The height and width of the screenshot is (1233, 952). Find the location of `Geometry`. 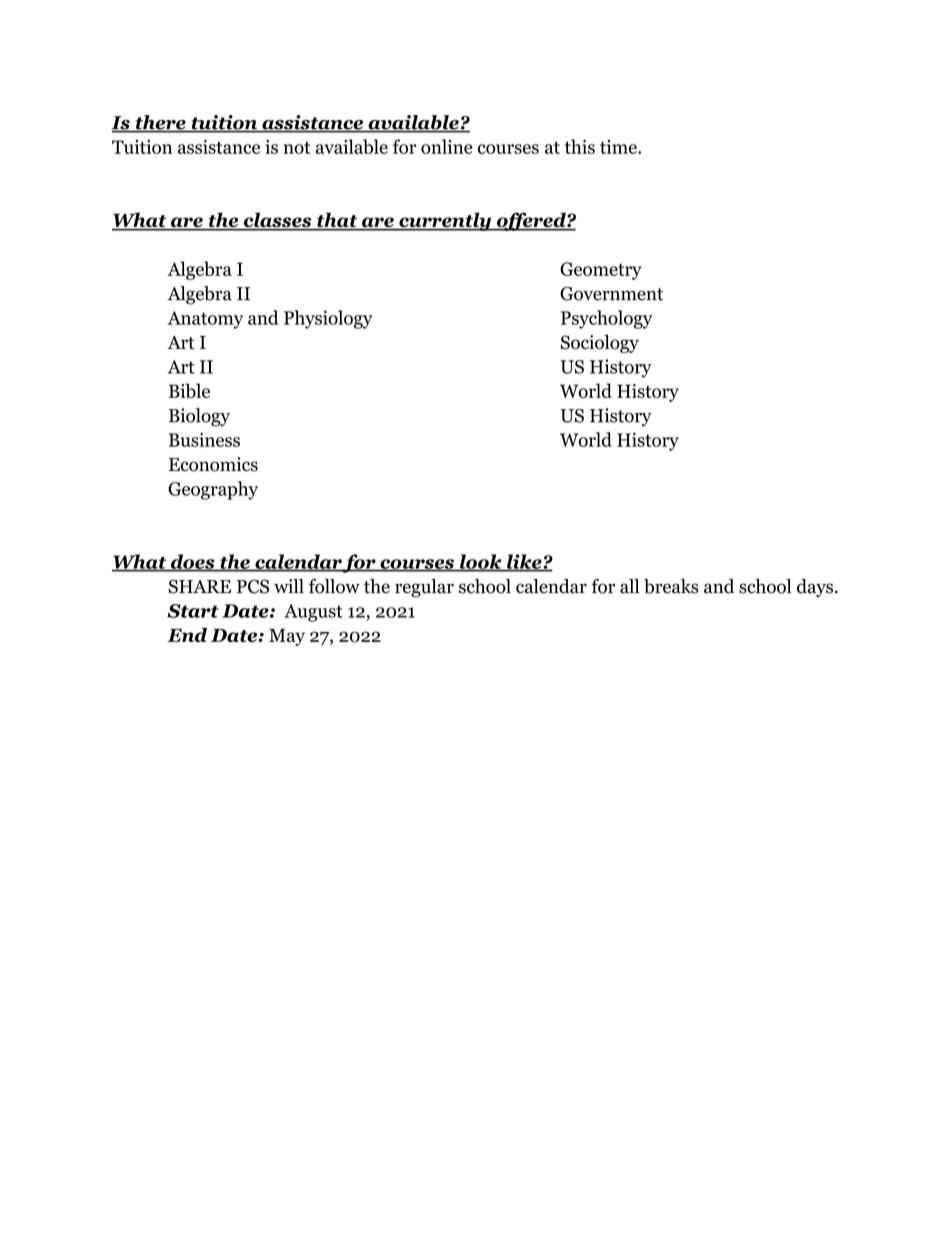

Geometry is located at coordinates (601, 271).
